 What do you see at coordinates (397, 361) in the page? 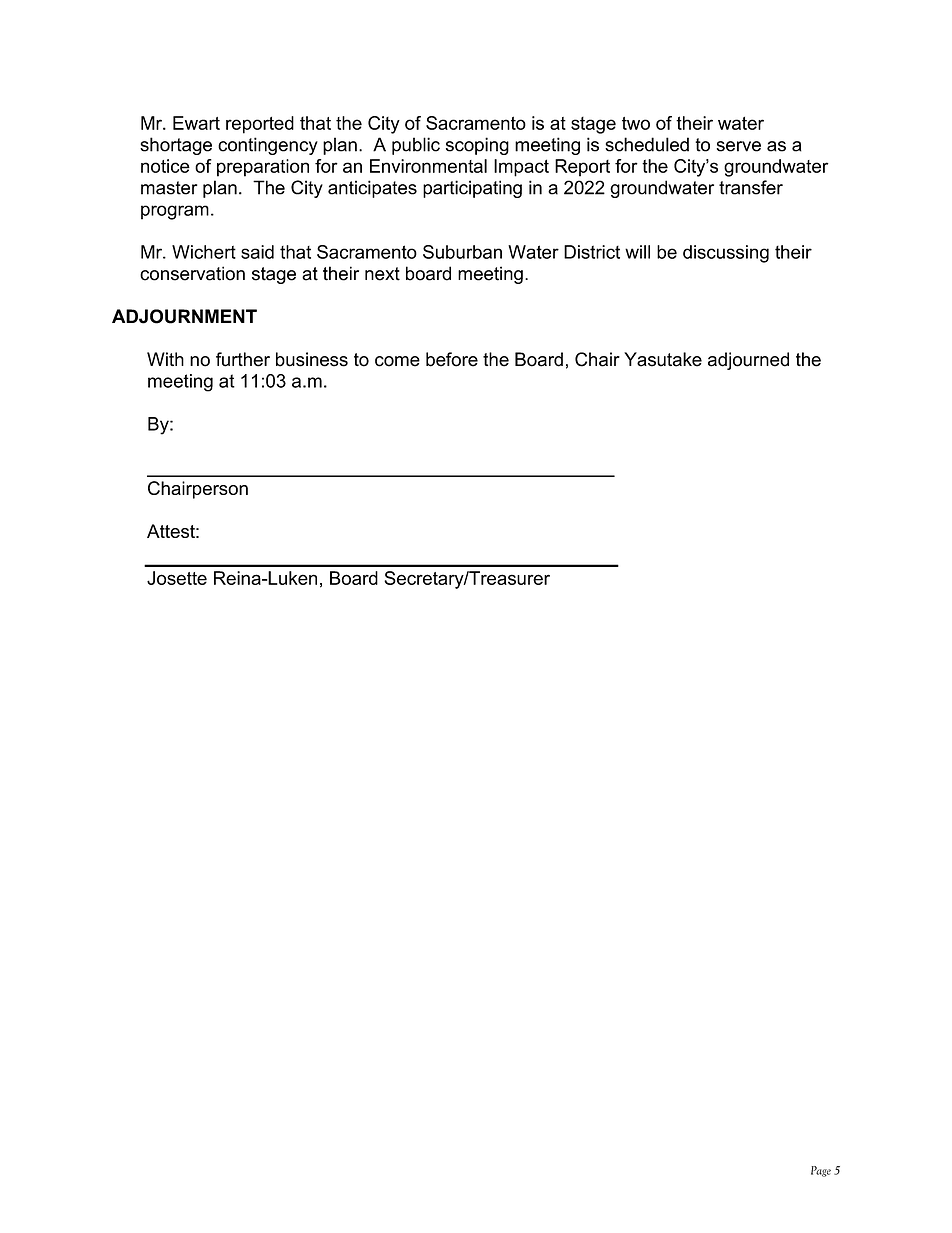
I see `come` at bounding box center [397, 361].
